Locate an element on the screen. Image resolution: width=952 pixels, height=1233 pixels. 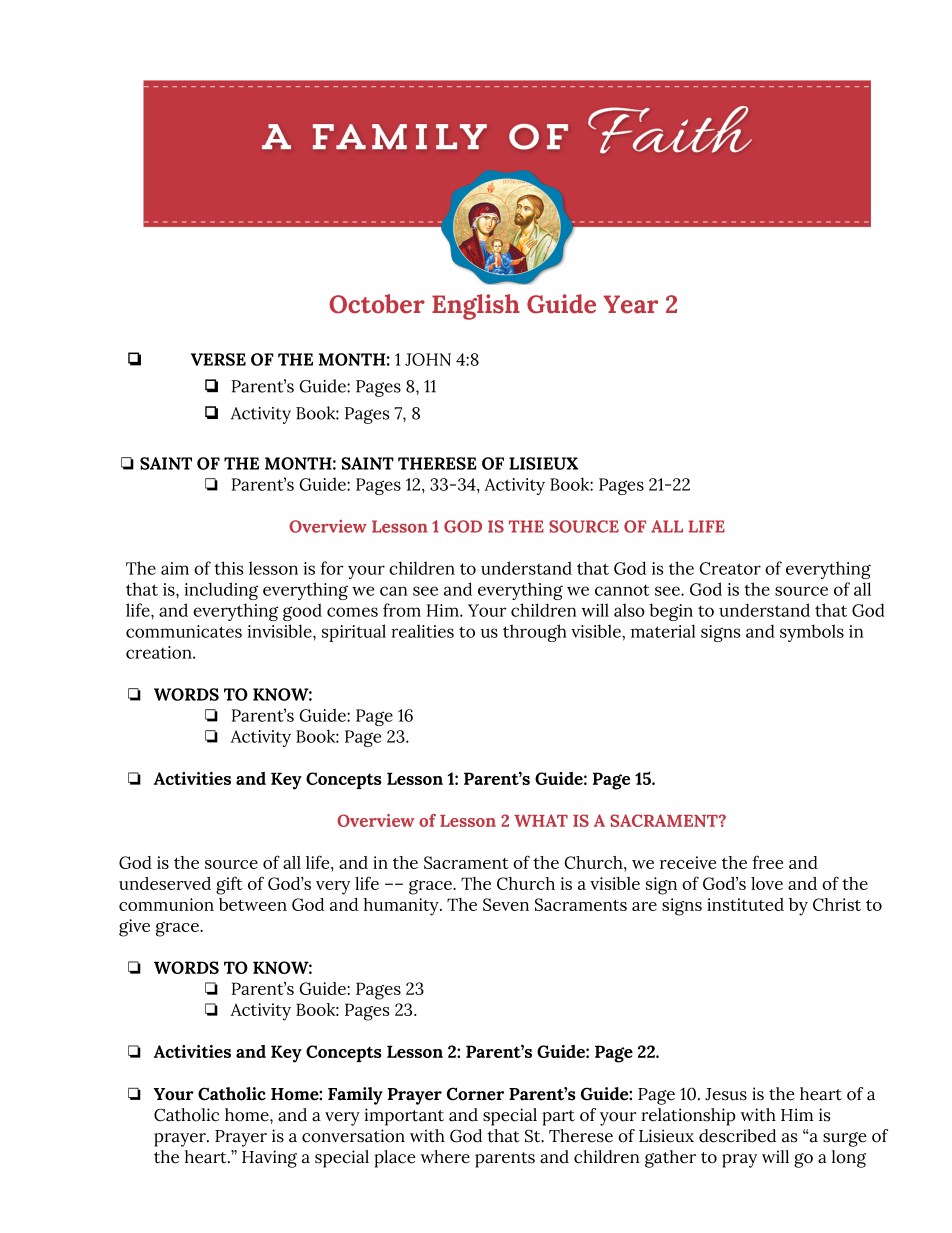
between is located at coordinates (253, 904).
